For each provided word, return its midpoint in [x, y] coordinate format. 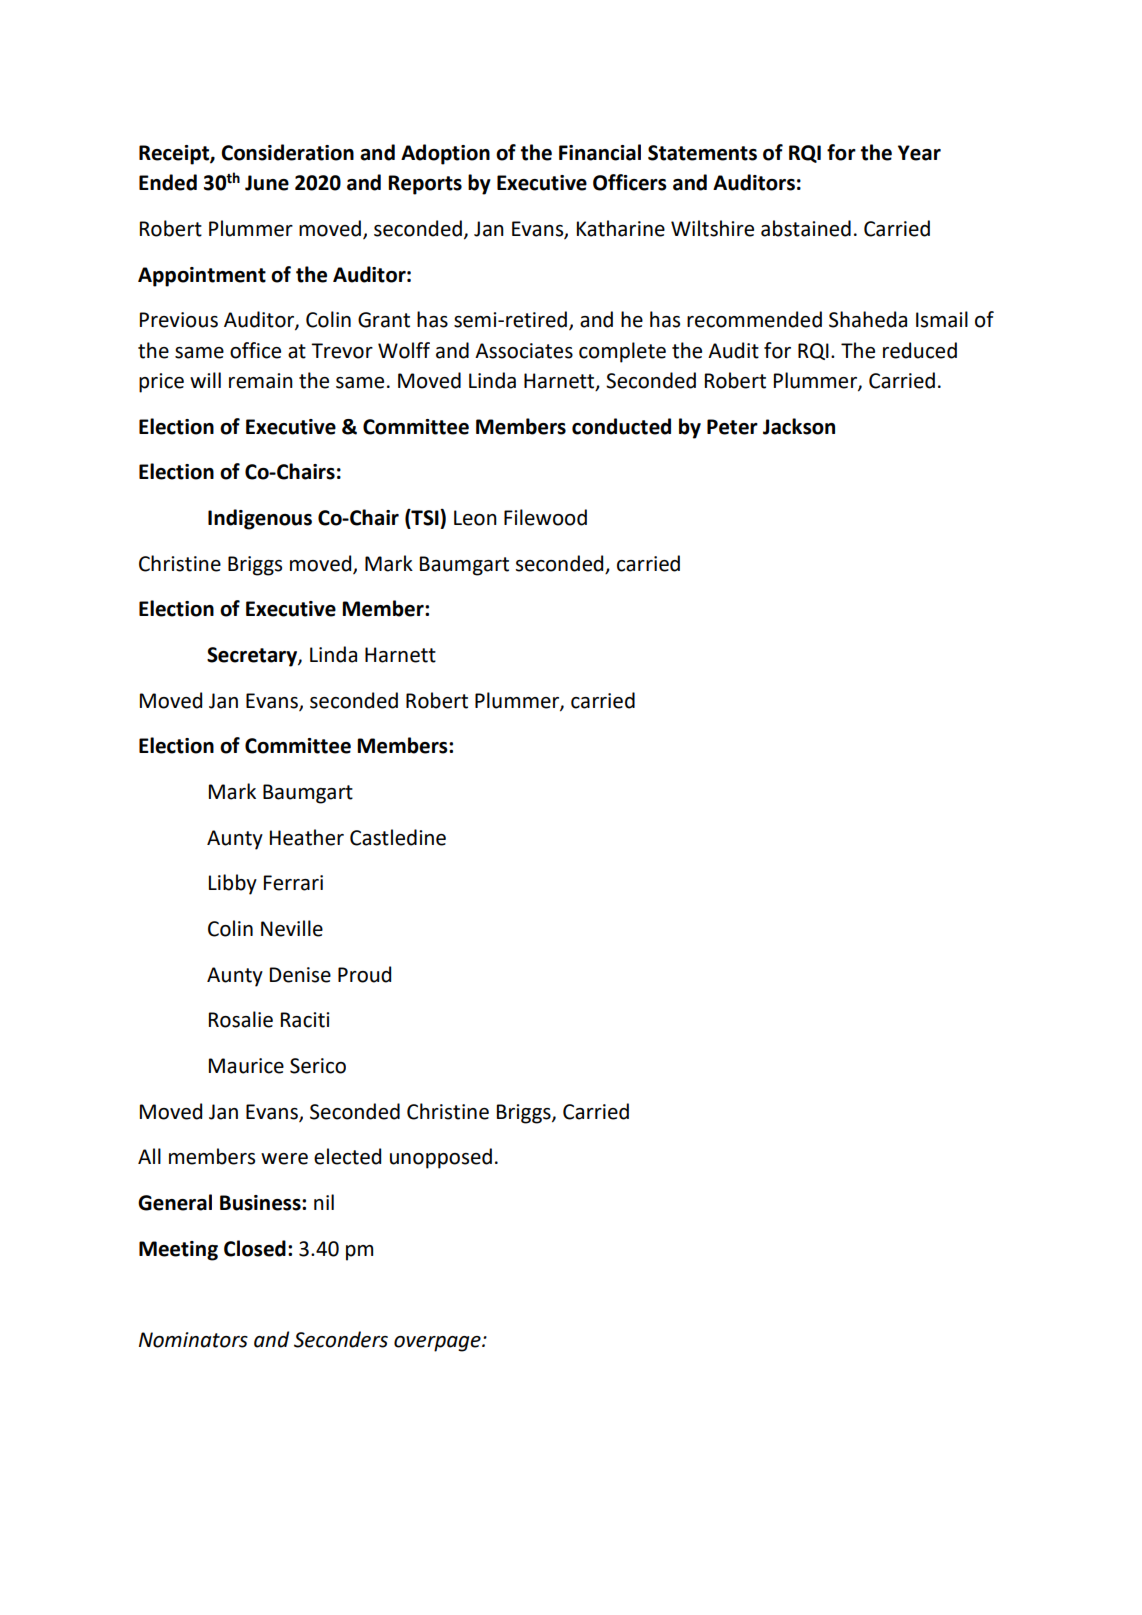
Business [261, 1203]
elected [347, 1156]
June [267, 183]
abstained [806, 228]
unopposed [441, 1158]
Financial [600, 152]
